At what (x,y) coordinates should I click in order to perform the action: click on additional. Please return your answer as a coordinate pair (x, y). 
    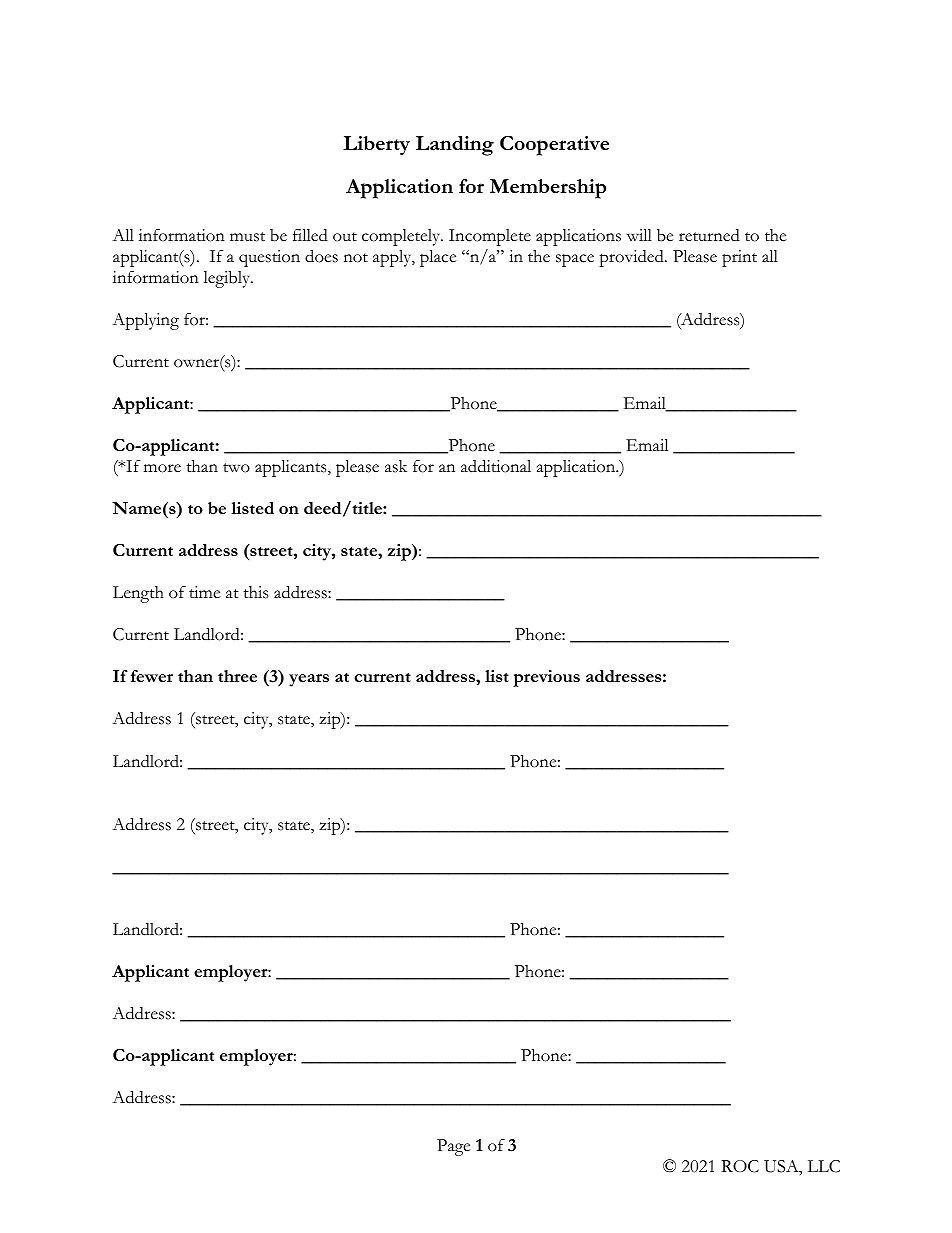
    Looking at the image, I should click on (496, 466).
